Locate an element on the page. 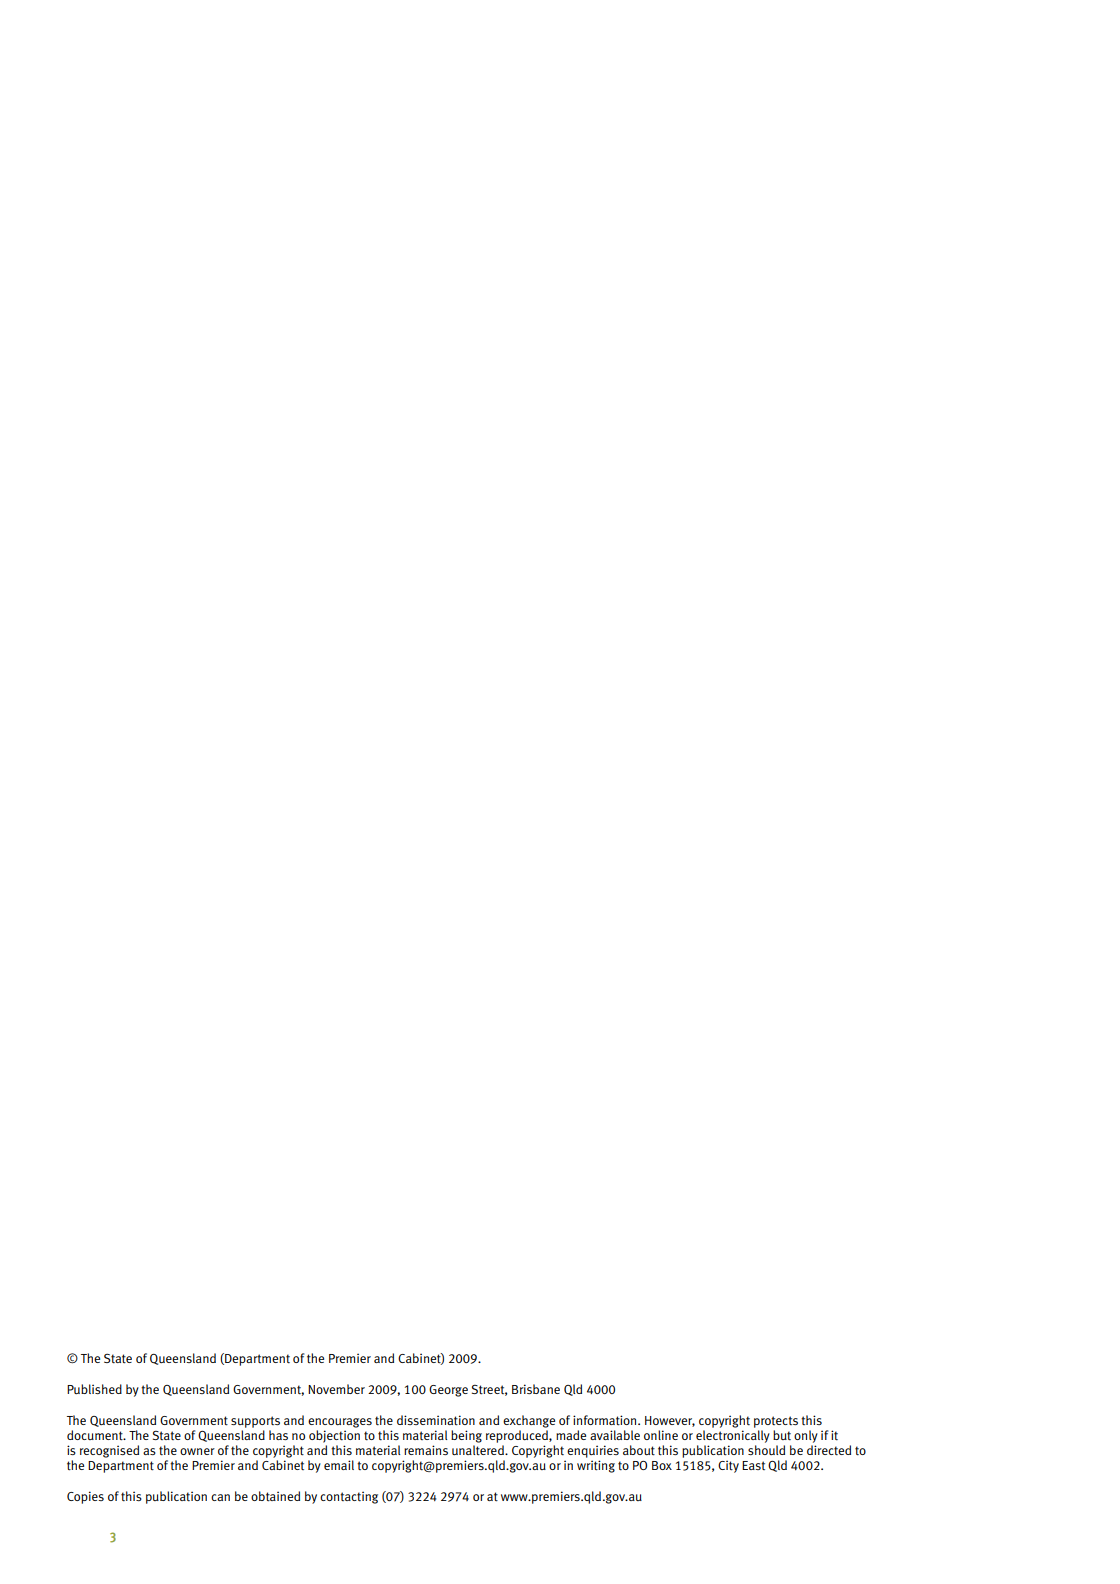 This document has width=1120, height=1584. Published is located at coordinates (94, 1389).
